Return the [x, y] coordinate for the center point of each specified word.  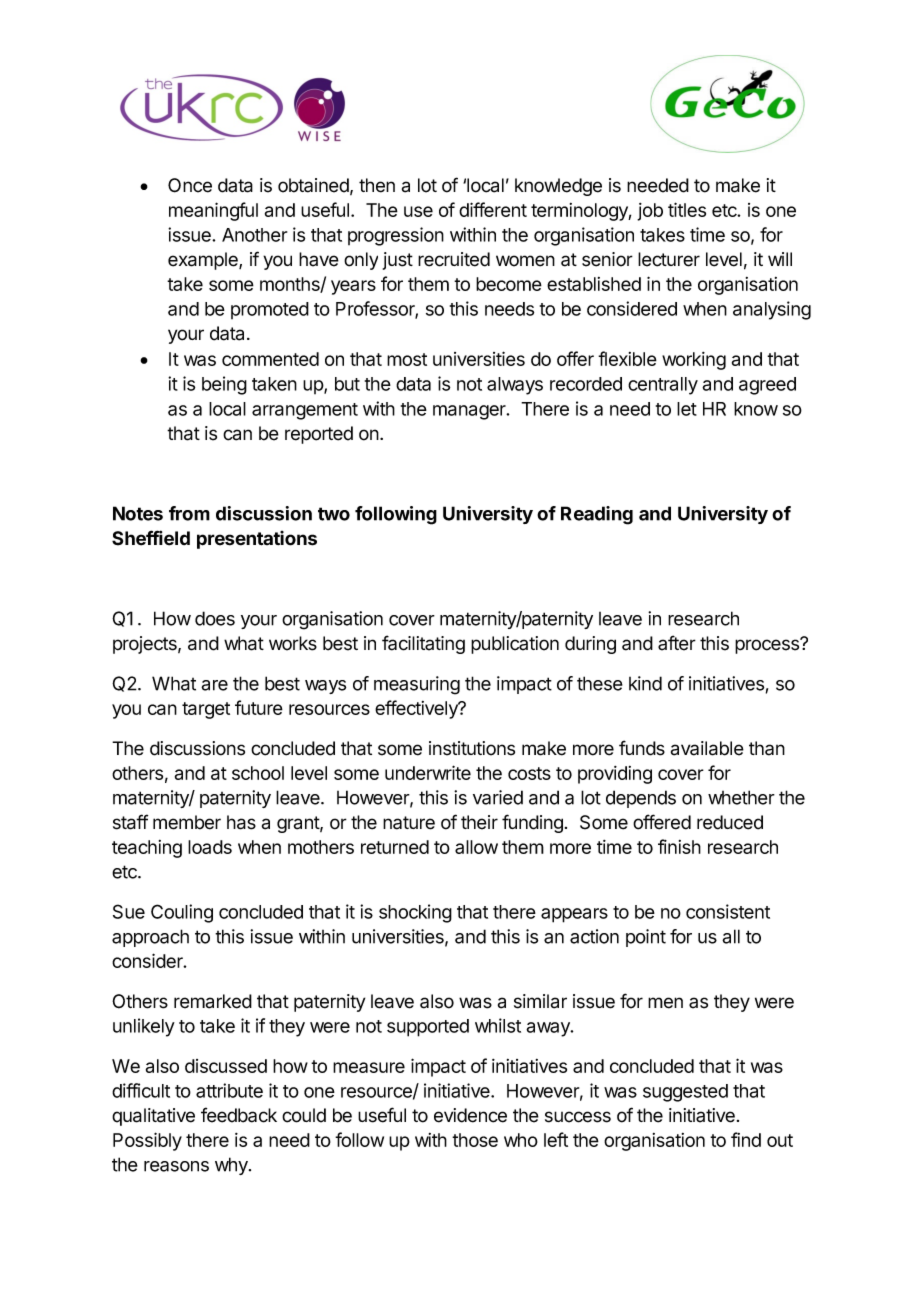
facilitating [423, 644]
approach [150, 938]
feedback [239, 1115]
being [224, 385]
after [677, 643]
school [258, 773]
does [215, 618]
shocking [415, 913]
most [407, 359]
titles [687, 209]
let [687, 409]
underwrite [428, 772]
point [646, 938]
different [493, 209]
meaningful [213, 211]
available [707, 748]
